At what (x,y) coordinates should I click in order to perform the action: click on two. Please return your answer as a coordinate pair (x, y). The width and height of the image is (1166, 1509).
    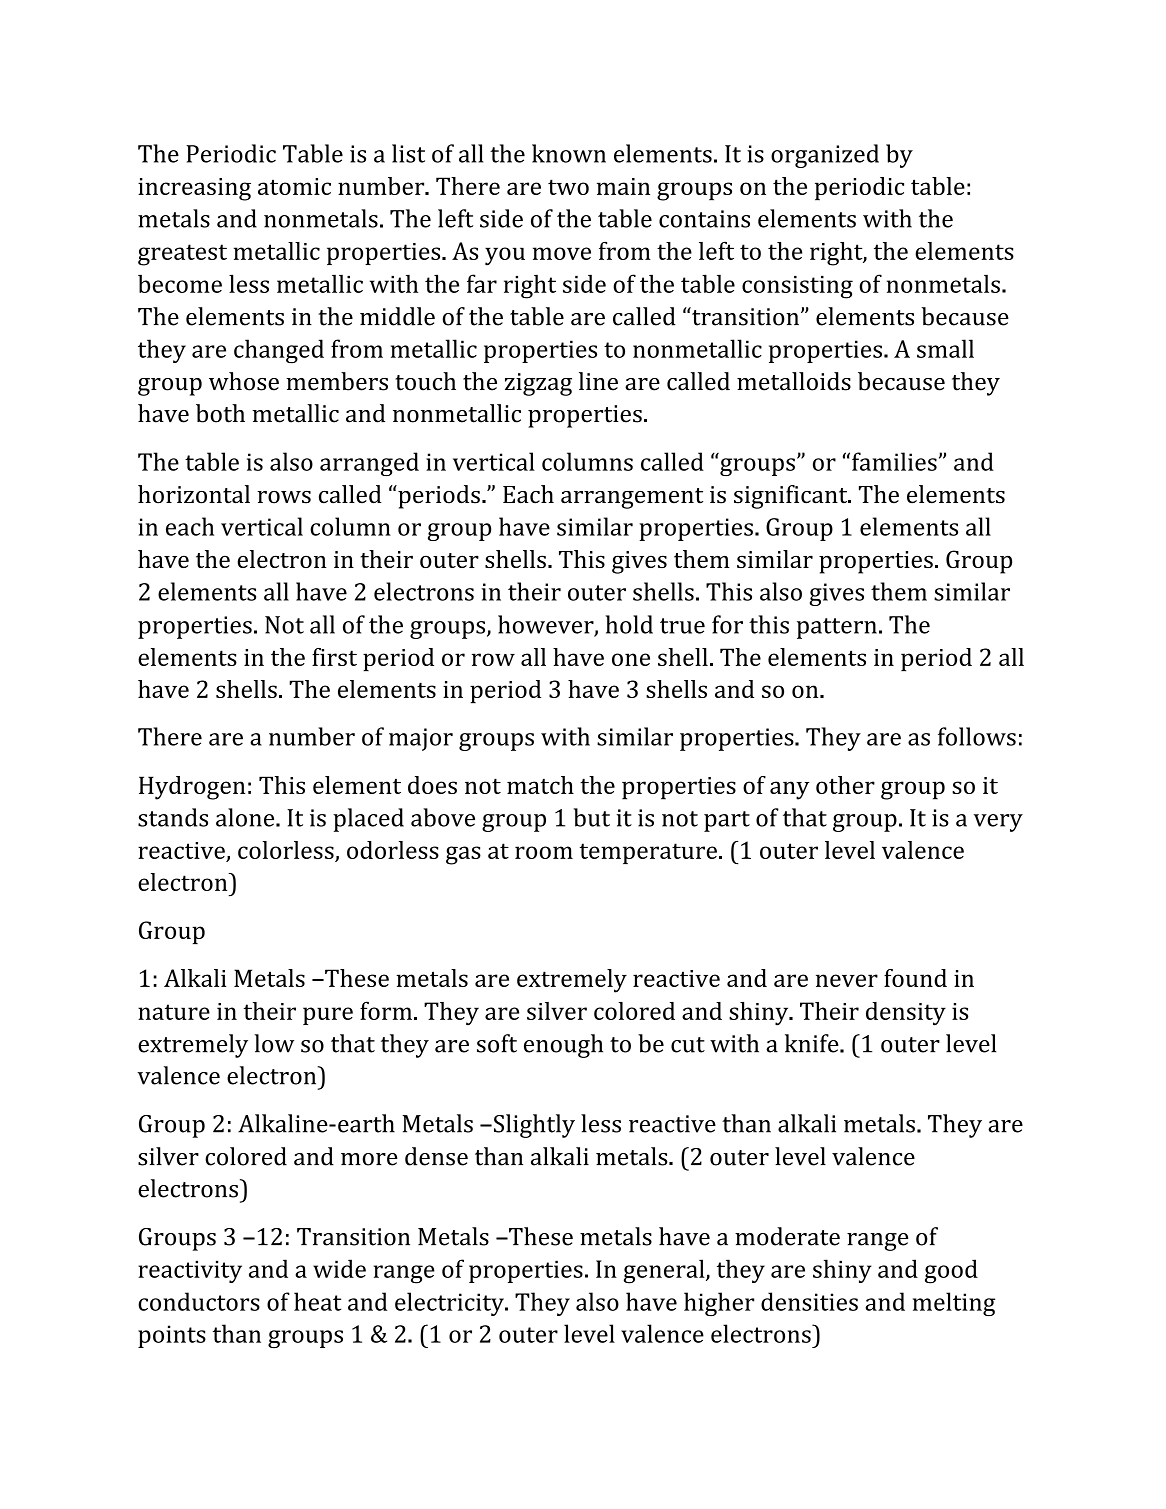
    Looking at the image, I should click on (568, 187).
